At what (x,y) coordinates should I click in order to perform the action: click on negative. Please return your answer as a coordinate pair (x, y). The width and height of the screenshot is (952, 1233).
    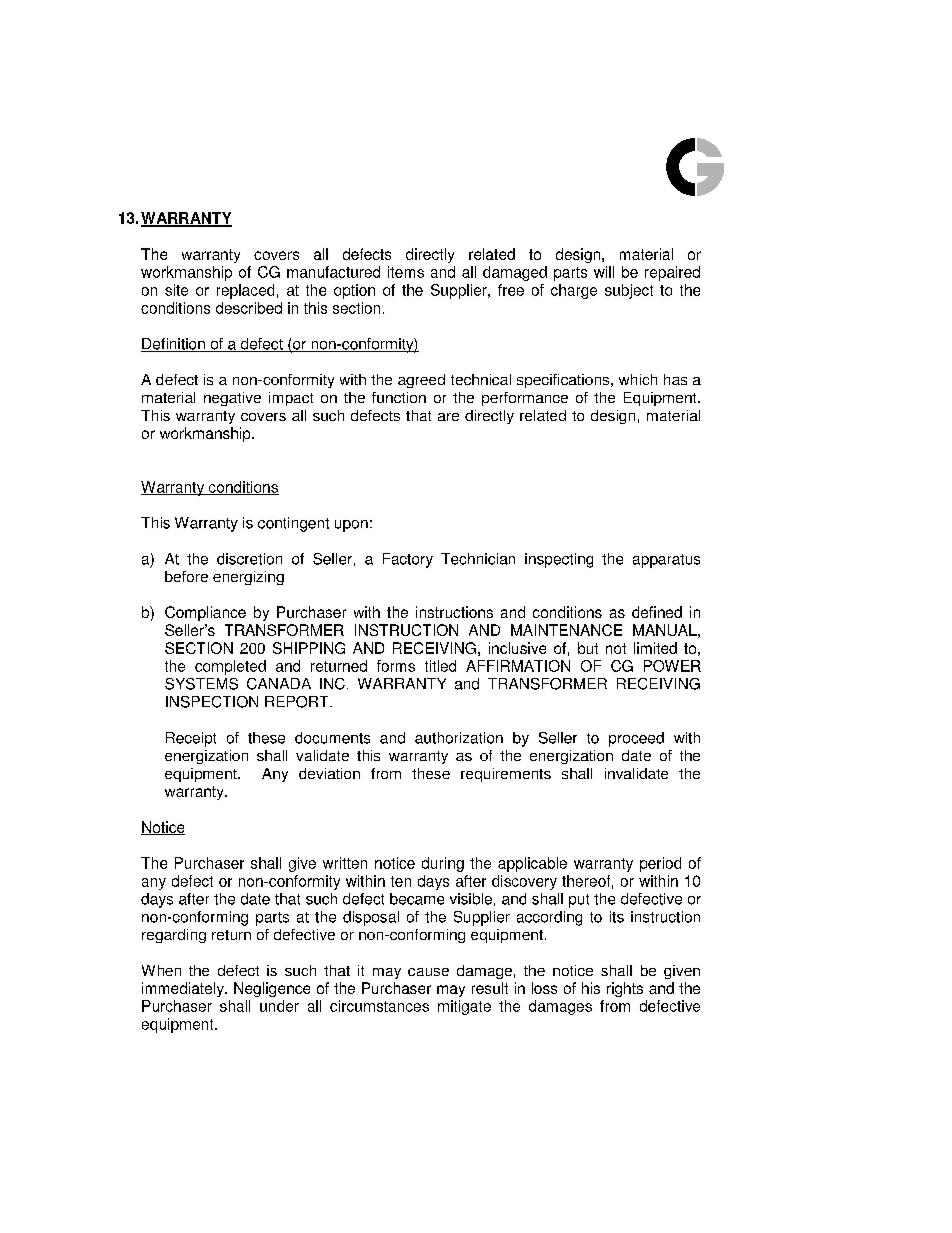
    Looking at the image, I should click on (232, 399).
